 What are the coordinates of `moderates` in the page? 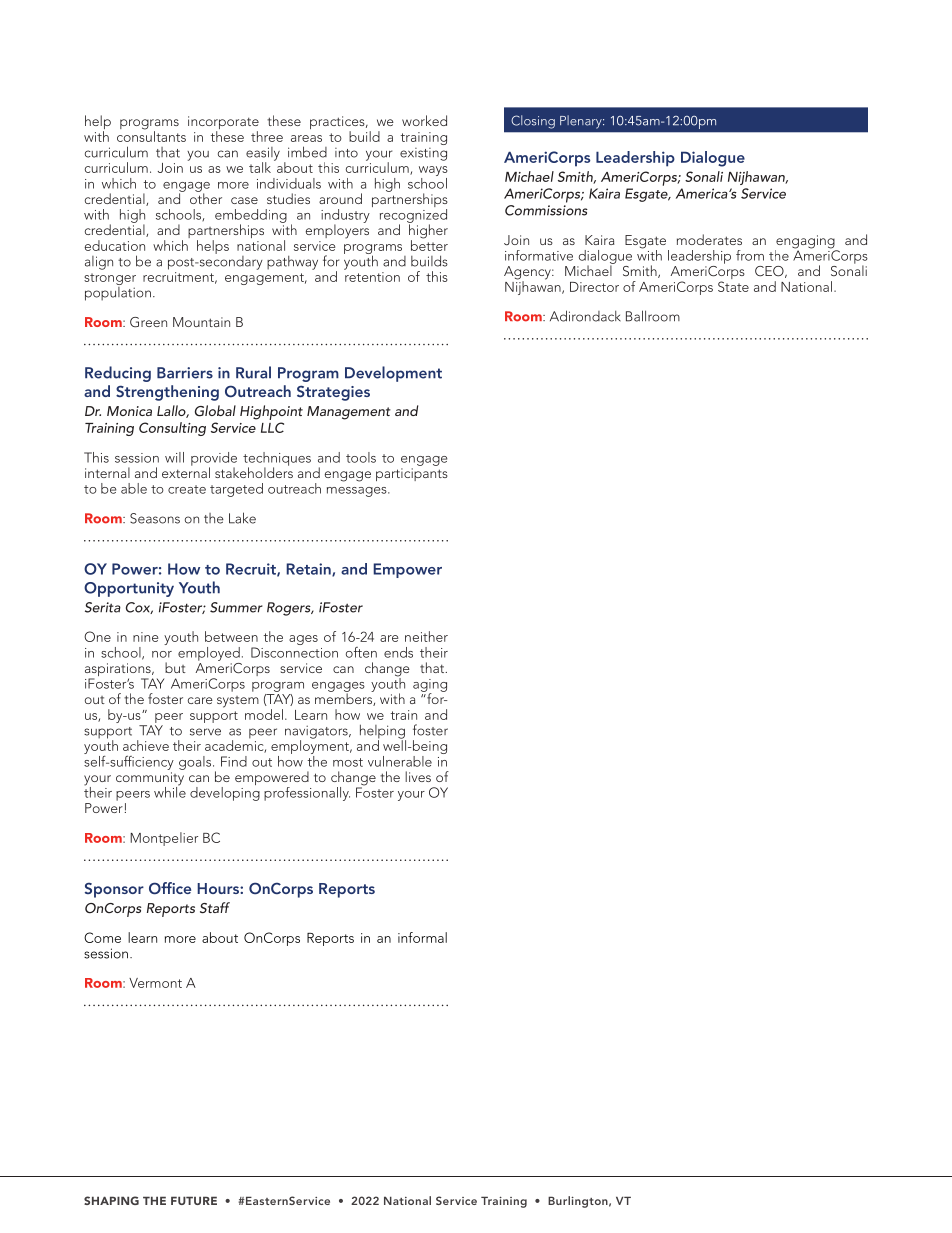 It's located at (709, 239).
